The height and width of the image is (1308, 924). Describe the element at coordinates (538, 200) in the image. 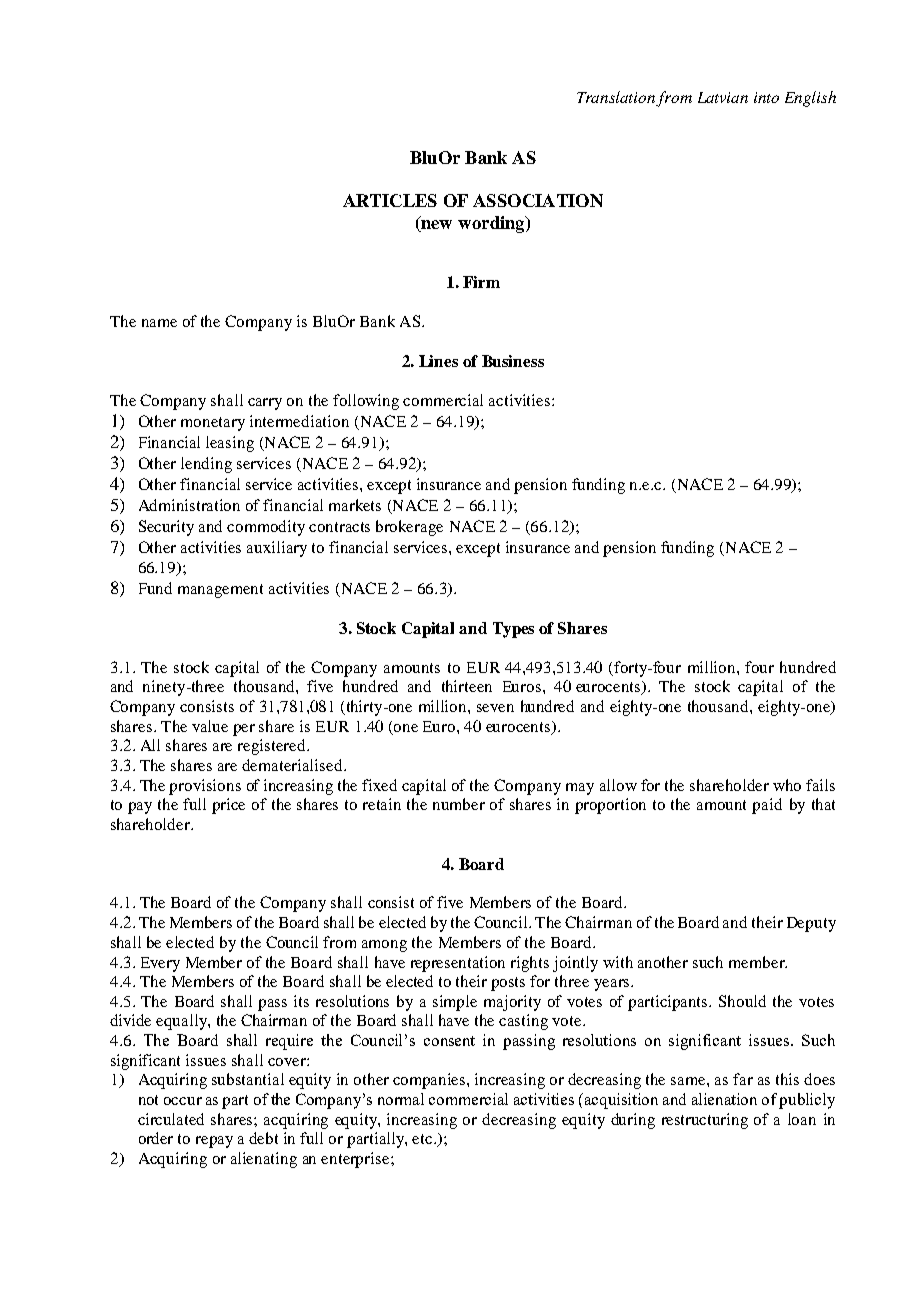

I see `ASSOCIATION` at that location.
